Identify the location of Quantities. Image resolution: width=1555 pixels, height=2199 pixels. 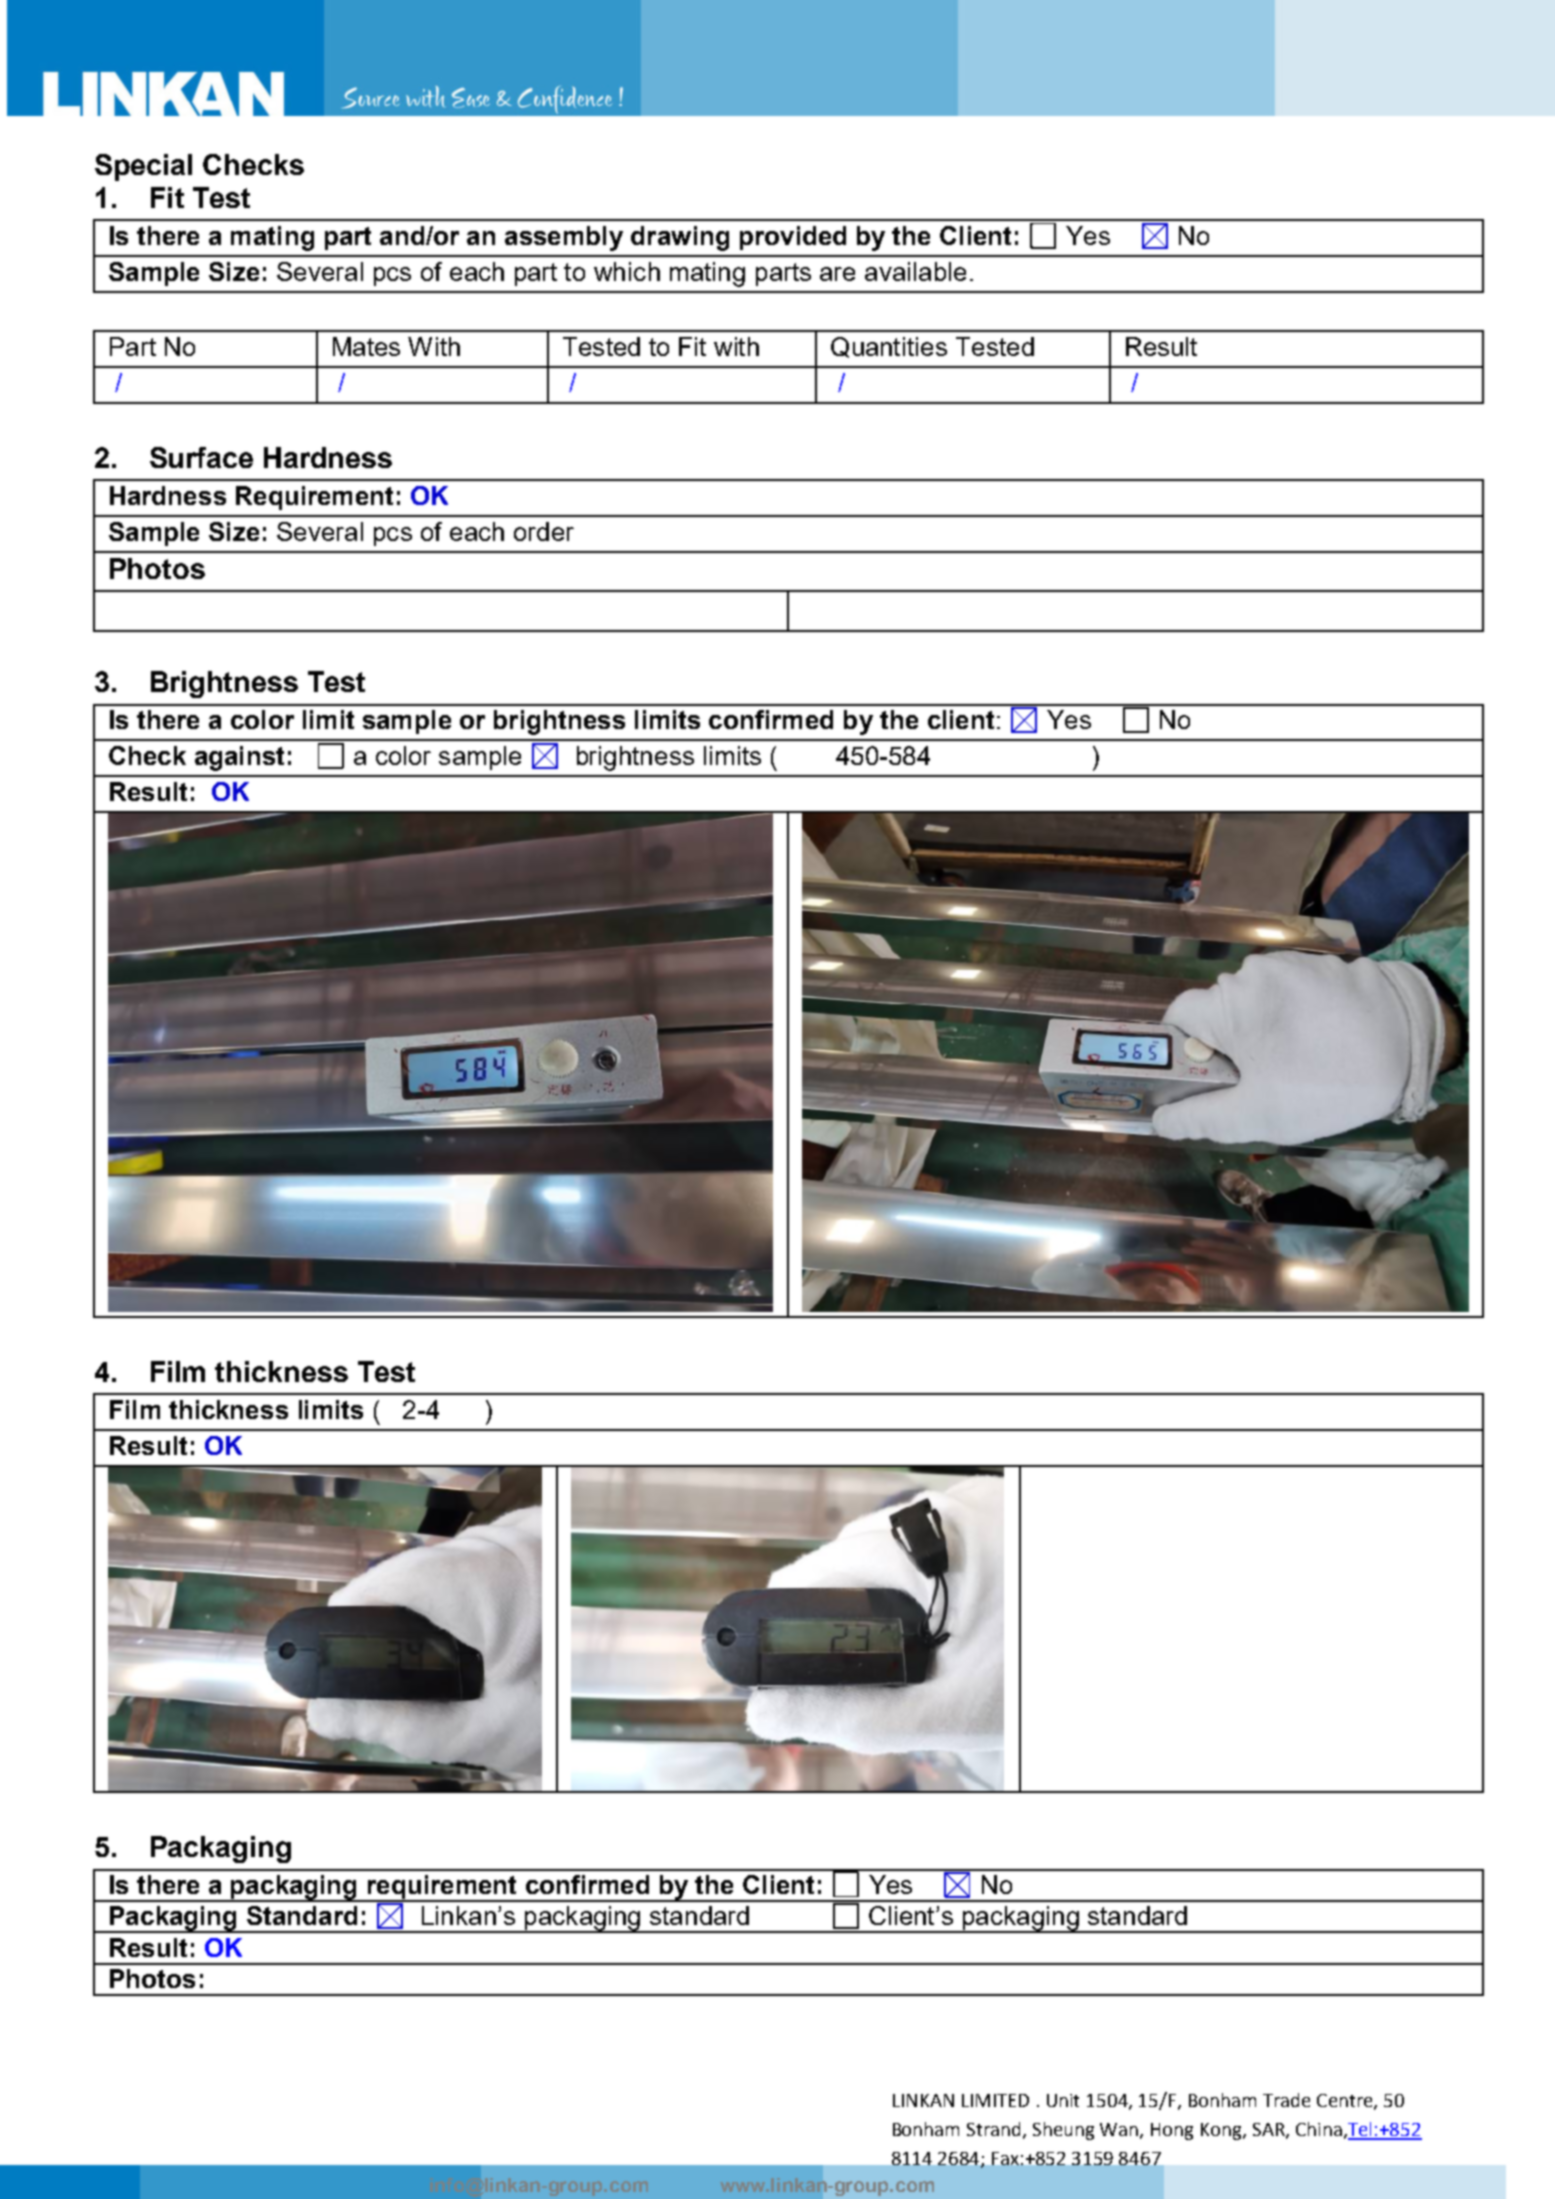
(889, 347).
